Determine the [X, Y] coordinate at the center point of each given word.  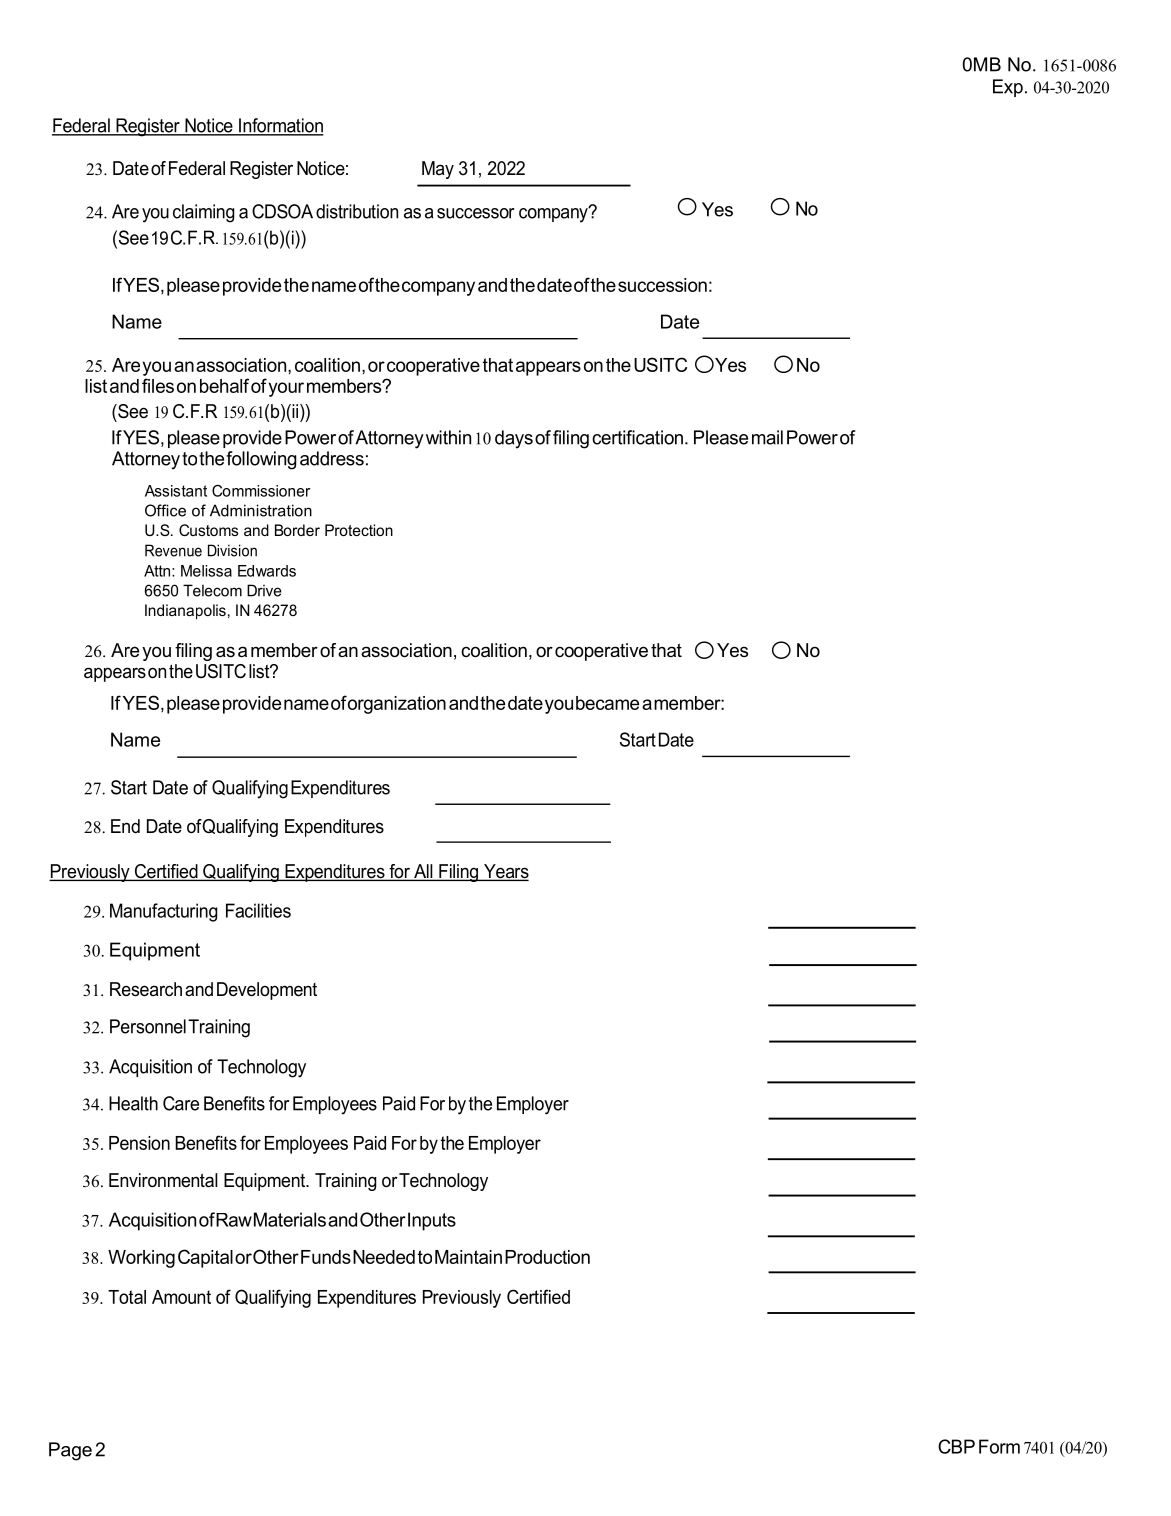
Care [181, 1103]
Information [280, 126]
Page [70, 1451]
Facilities [258, 910]
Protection [359, 530]
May [438, 170]
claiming [203, 213]
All [423, 872]
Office [165, 510]
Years [505, 872]
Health [133, 1103]
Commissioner [261, 491]
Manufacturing [163, 912]
